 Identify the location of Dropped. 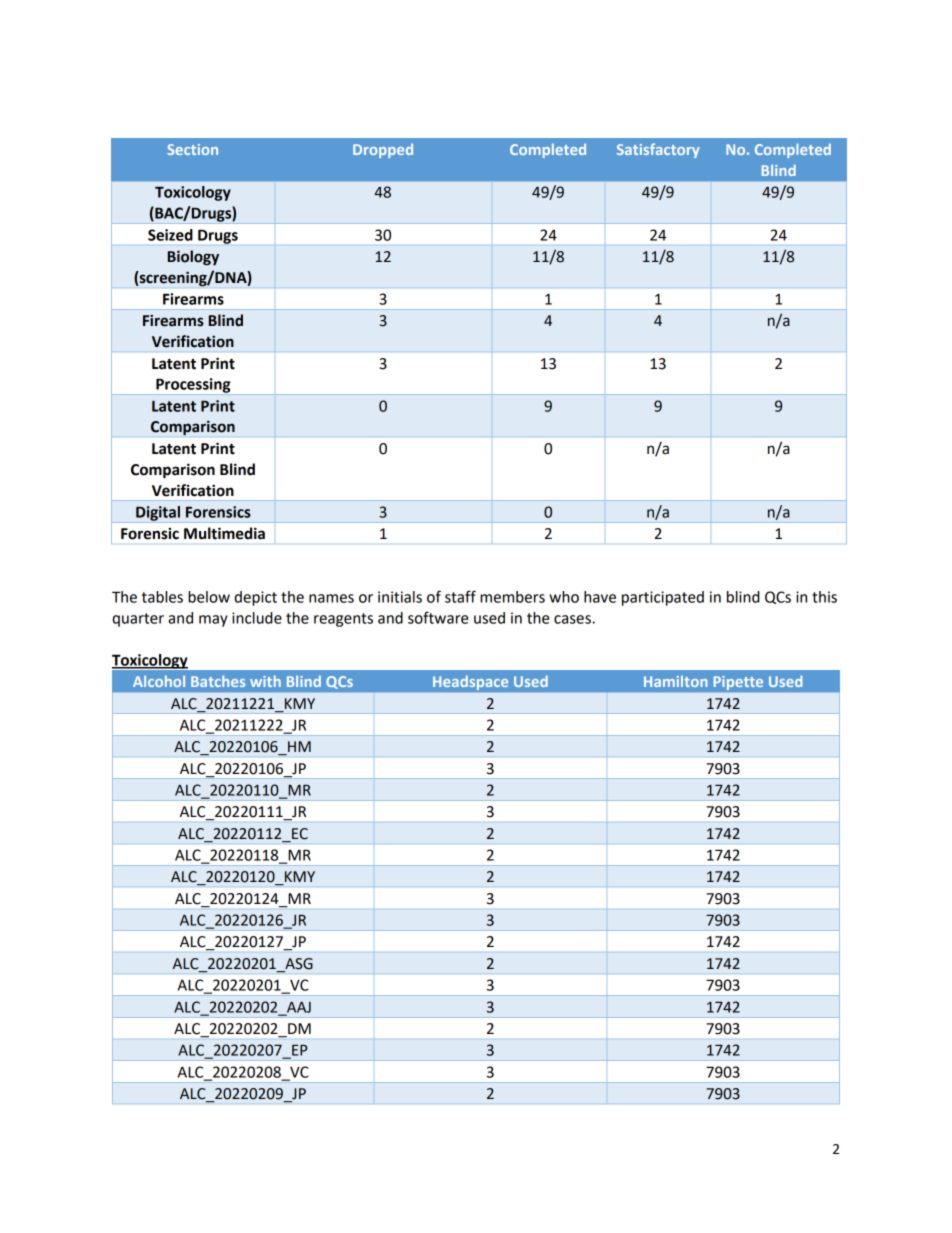
(383, 151).
